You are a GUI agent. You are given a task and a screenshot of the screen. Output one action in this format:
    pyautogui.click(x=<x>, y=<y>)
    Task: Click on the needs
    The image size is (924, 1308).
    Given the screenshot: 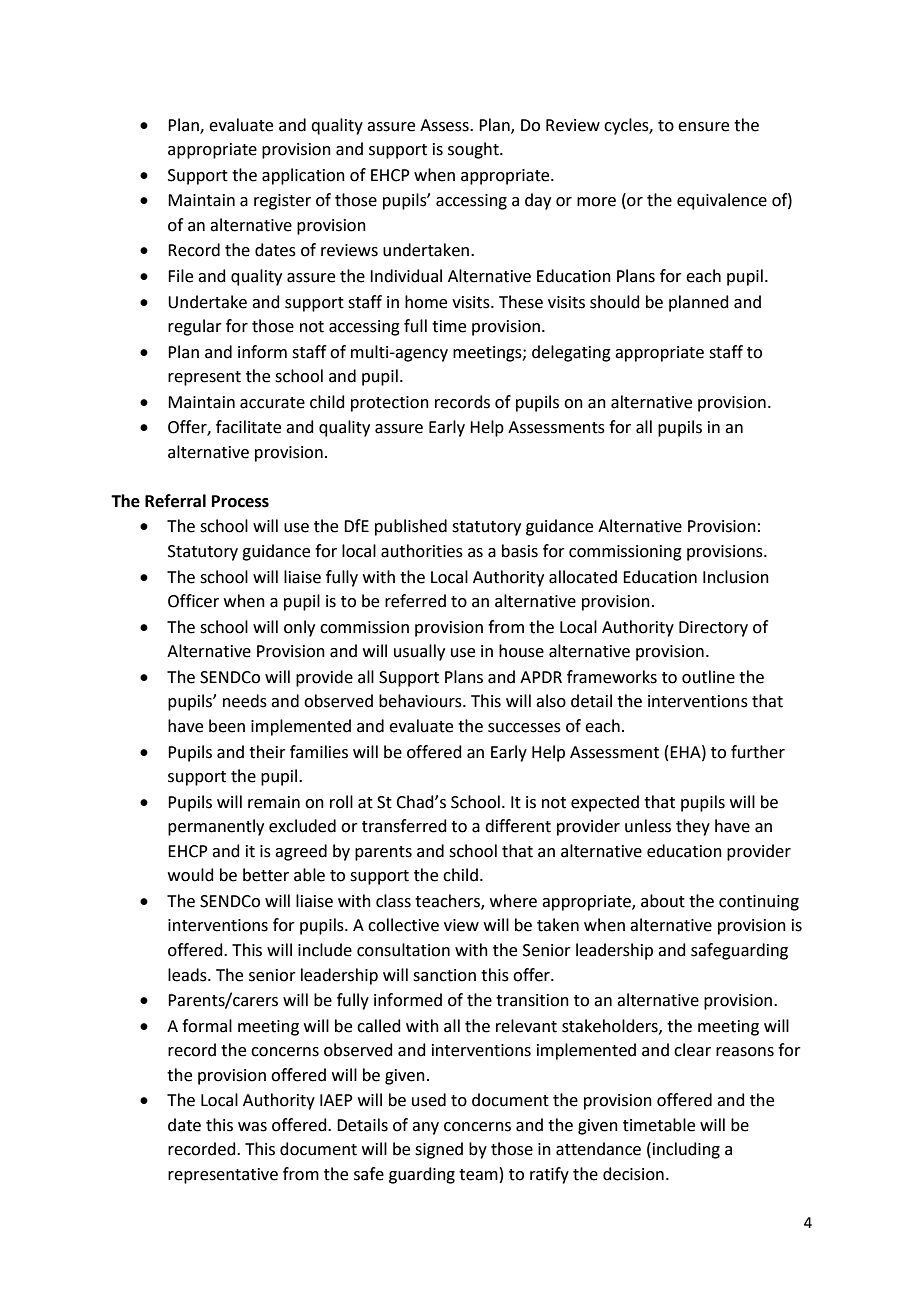 What is the action you would take?
    pyautogui.click(x=245, y=701)
